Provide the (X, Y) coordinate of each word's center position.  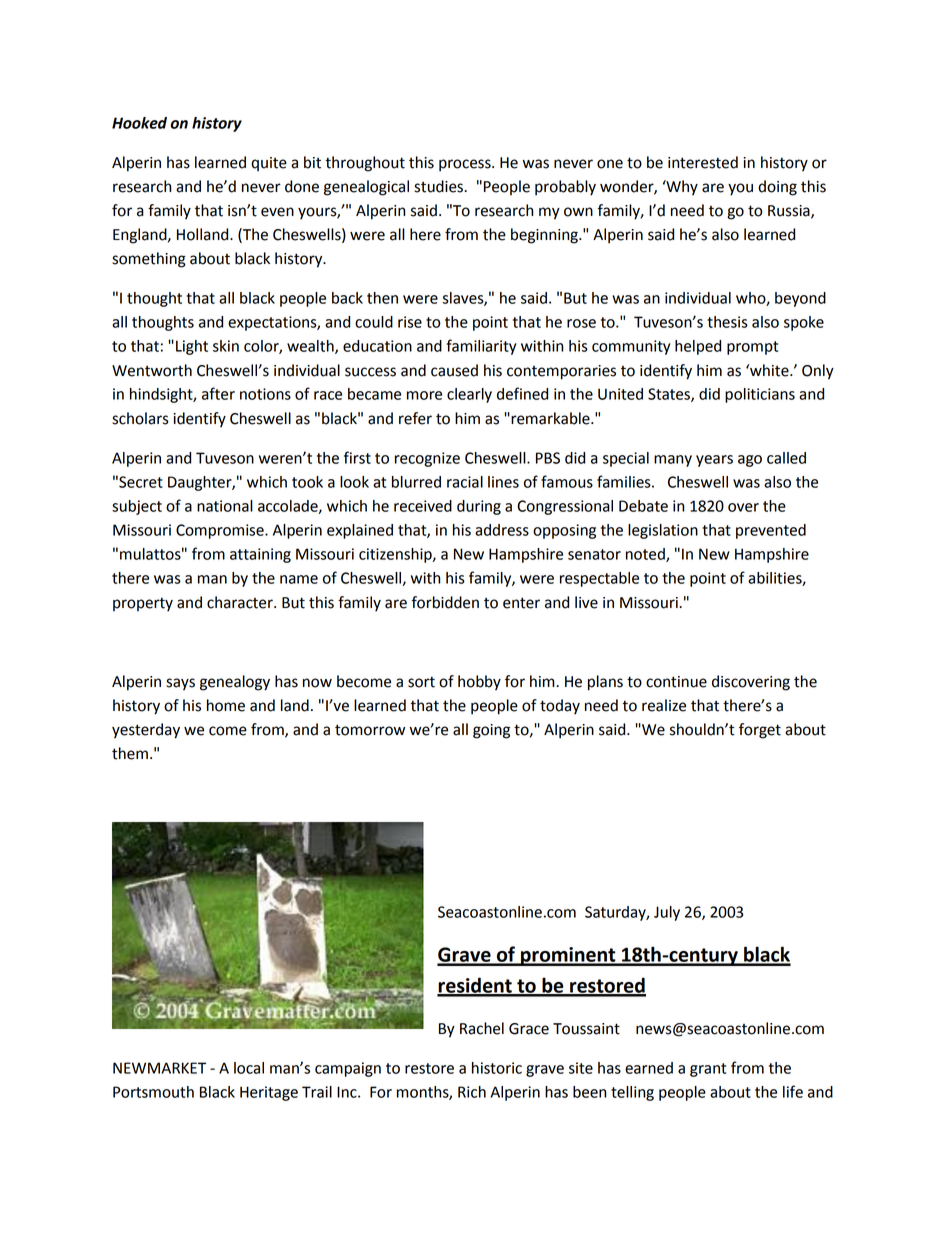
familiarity (481, 347)
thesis (727, 322)
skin (226, 346)
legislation (663, 531)
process (466, 165)
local (249, 1068)
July (667, 913)
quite (269, 164)
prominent (568, 956)
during (479, 507)
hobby (479, 683)
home (226, 705)
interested (703, 162)
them (130, 753)
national (225, 506)
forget (760, 731)
